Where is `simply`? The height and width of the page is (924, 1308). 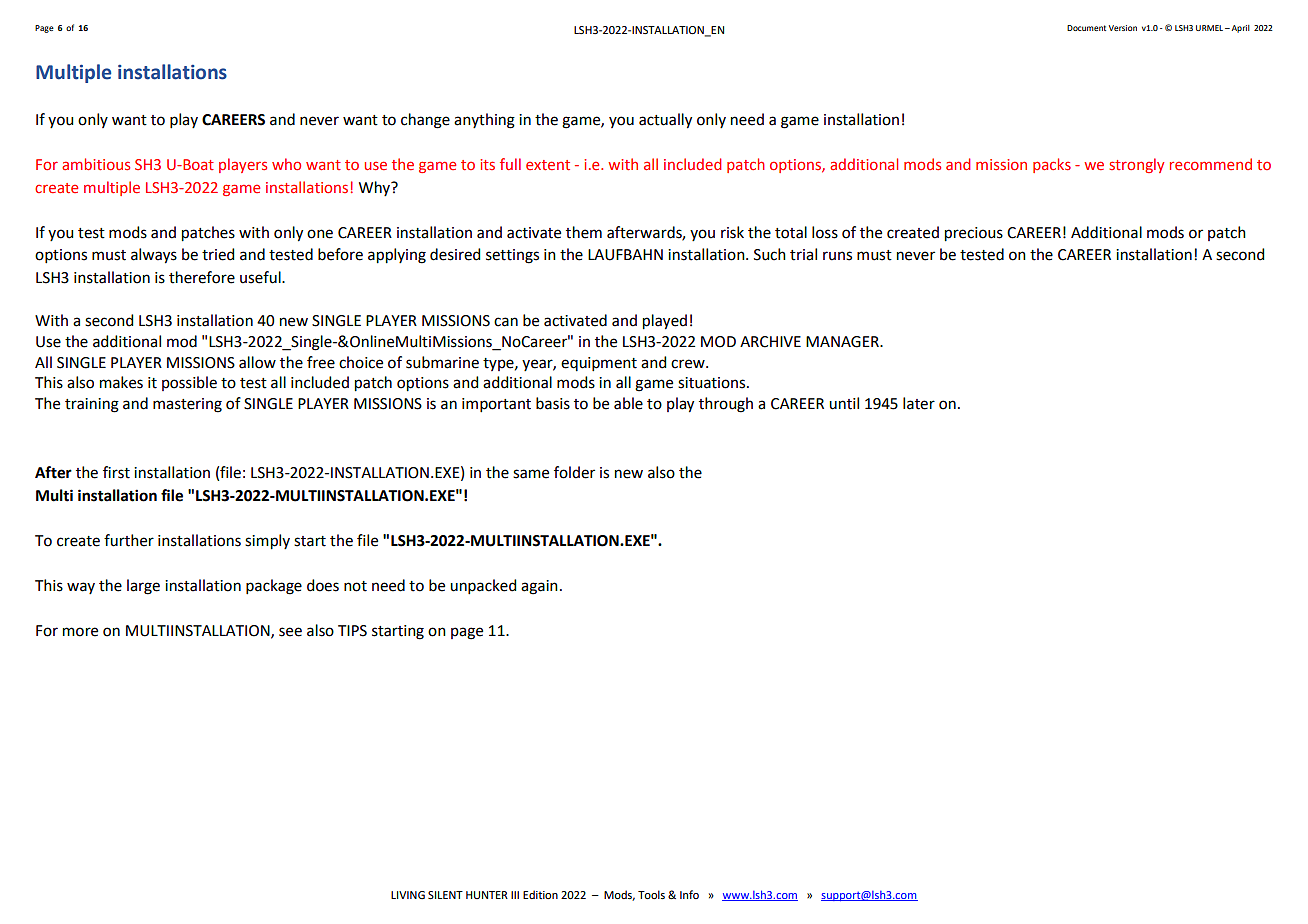 simply is located at coordinates (267, 542).
